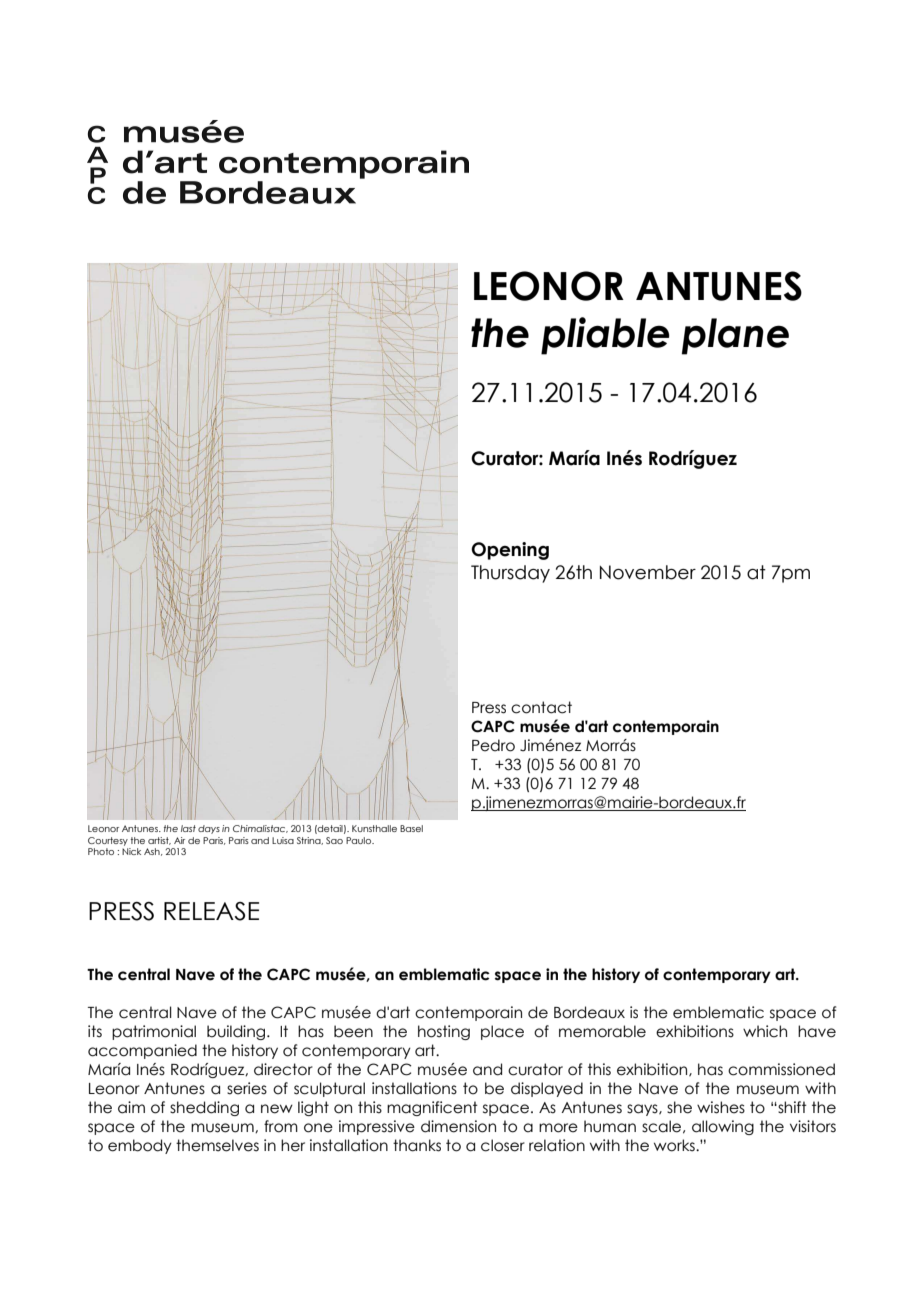  I want to click on have, so click(817, 1031).
